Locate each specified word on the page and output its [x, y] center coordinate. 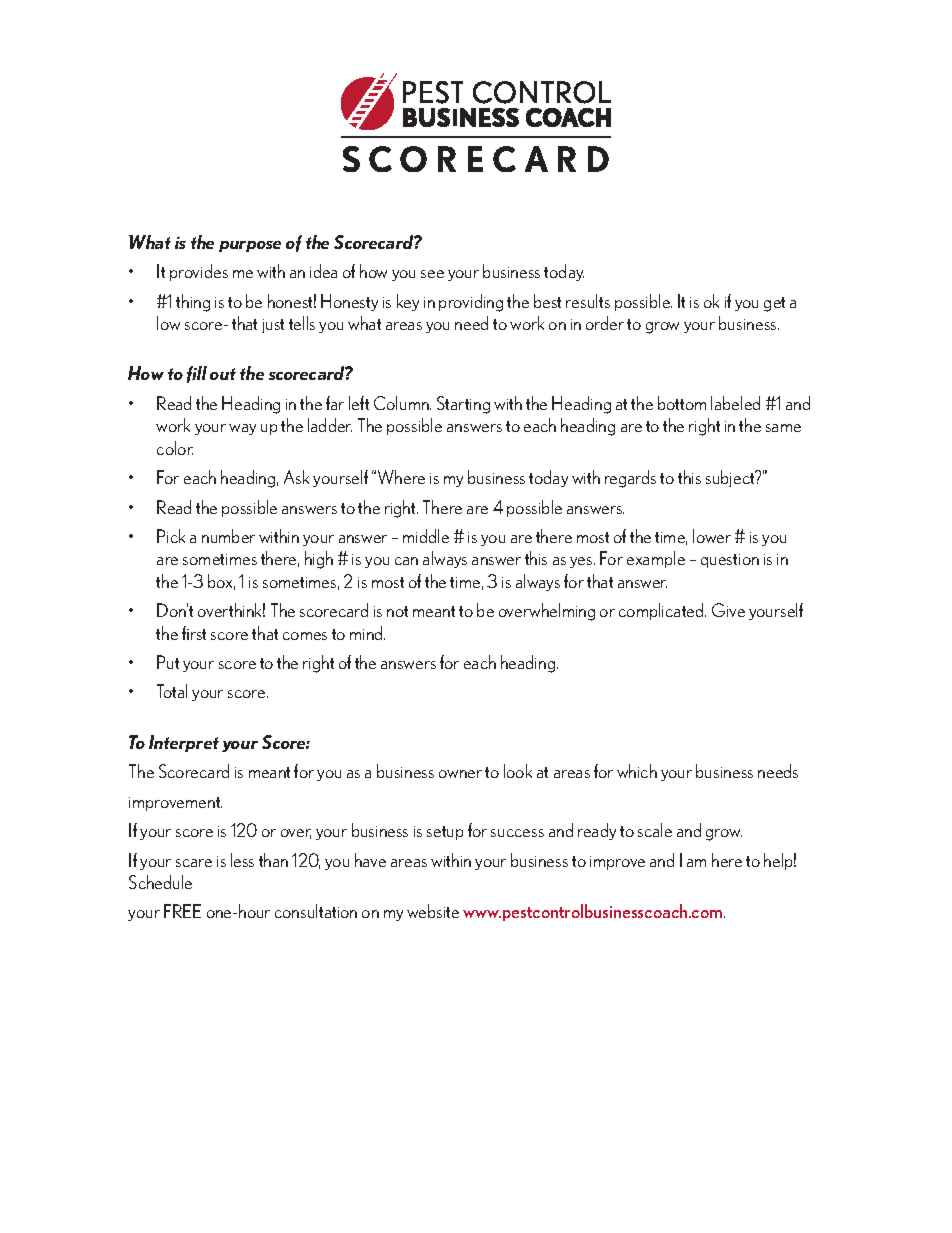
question [730, 561]
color [175, 448]
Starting [463, 405]
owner [460, 774]
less [242, 860]
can [406, 561]
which [637, 771]
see [432, 274]
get [774, 304]
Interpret [184, 743]
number [228, 536]
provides [199, 272]
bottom [682, 403]
